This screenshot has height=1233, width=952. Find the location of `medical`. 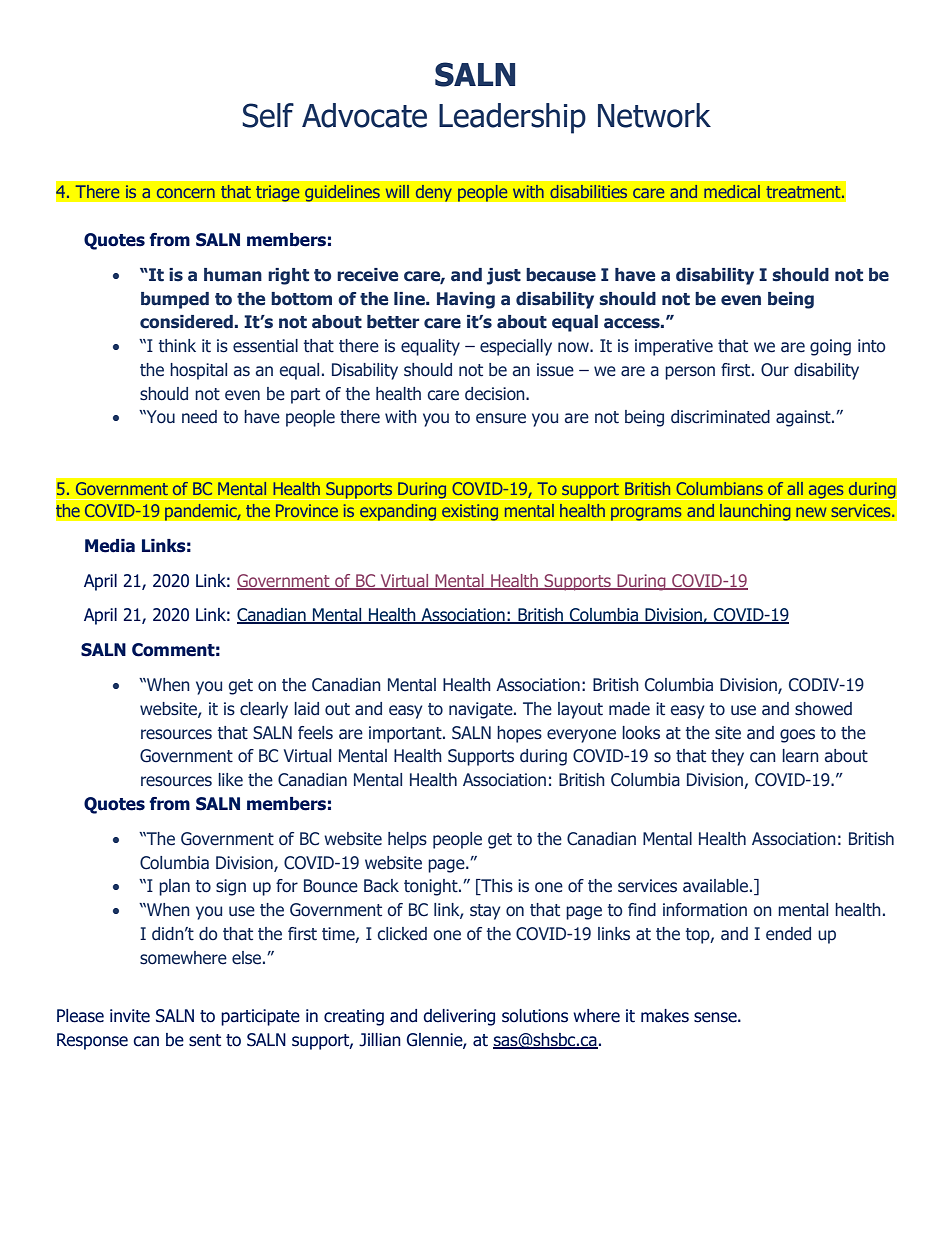

medical is located at coordinates (732, 191).
